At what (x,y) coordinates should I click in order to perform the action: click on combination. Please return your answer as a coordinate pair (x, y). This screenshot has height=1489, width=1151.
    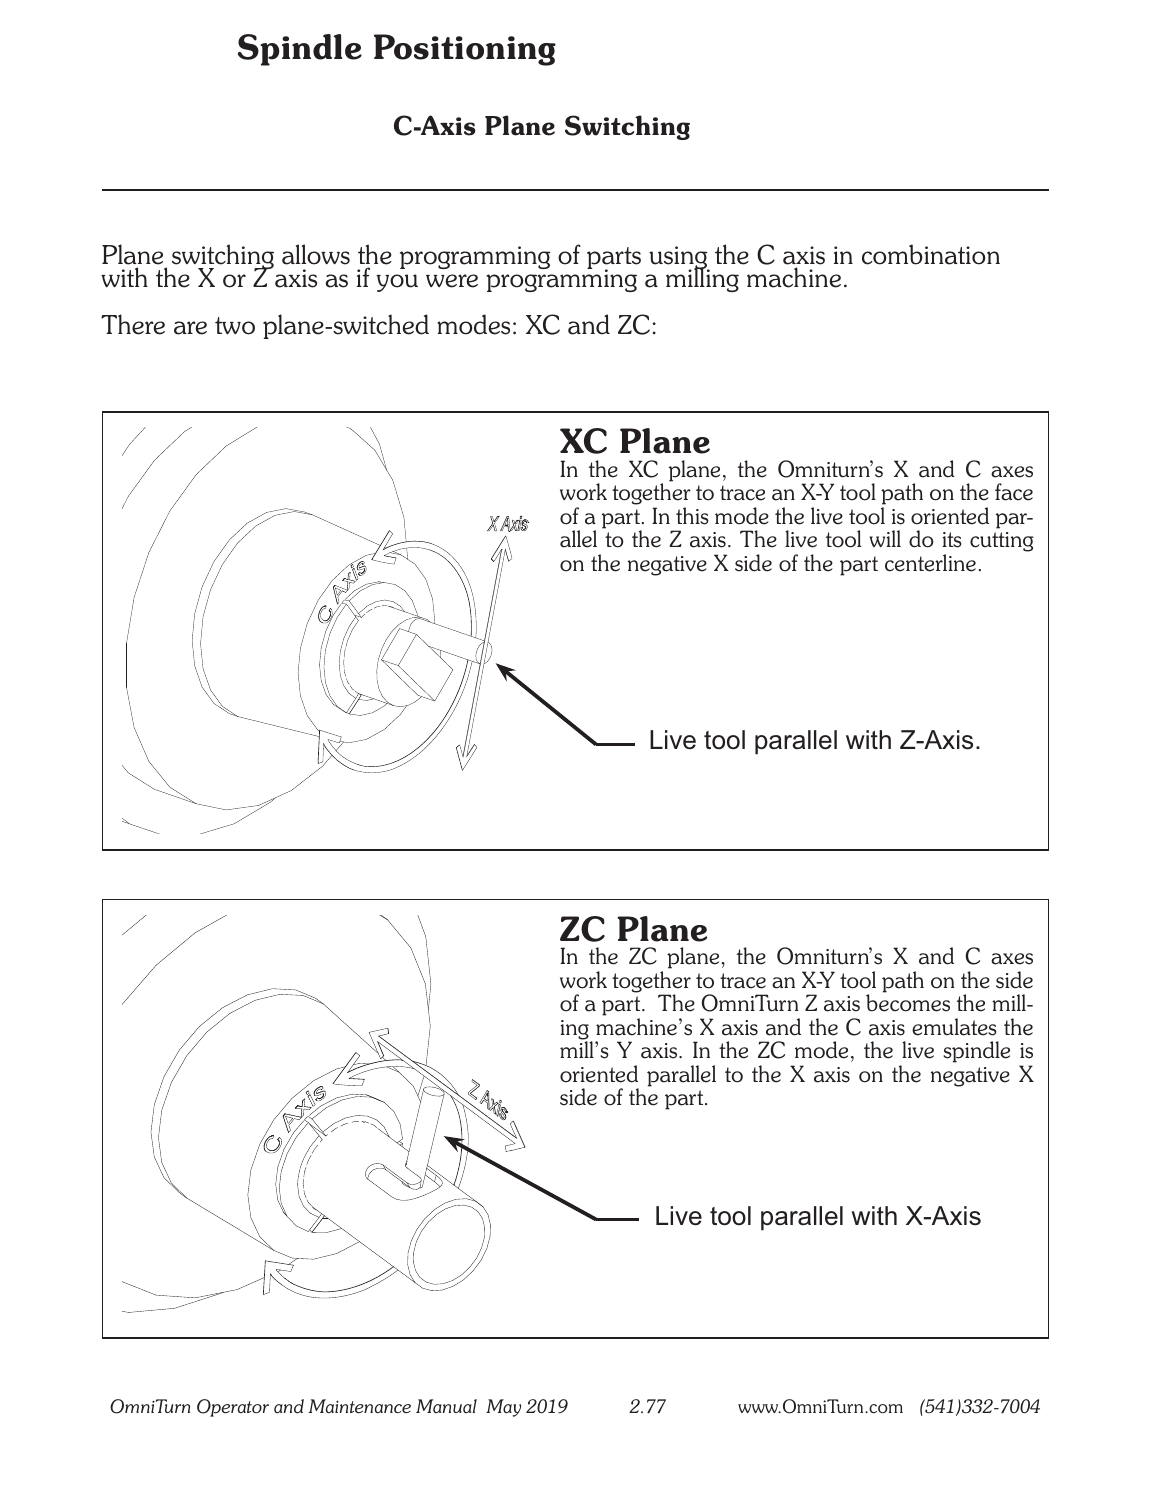
    Looking at the image, I should click on (931, 254).
